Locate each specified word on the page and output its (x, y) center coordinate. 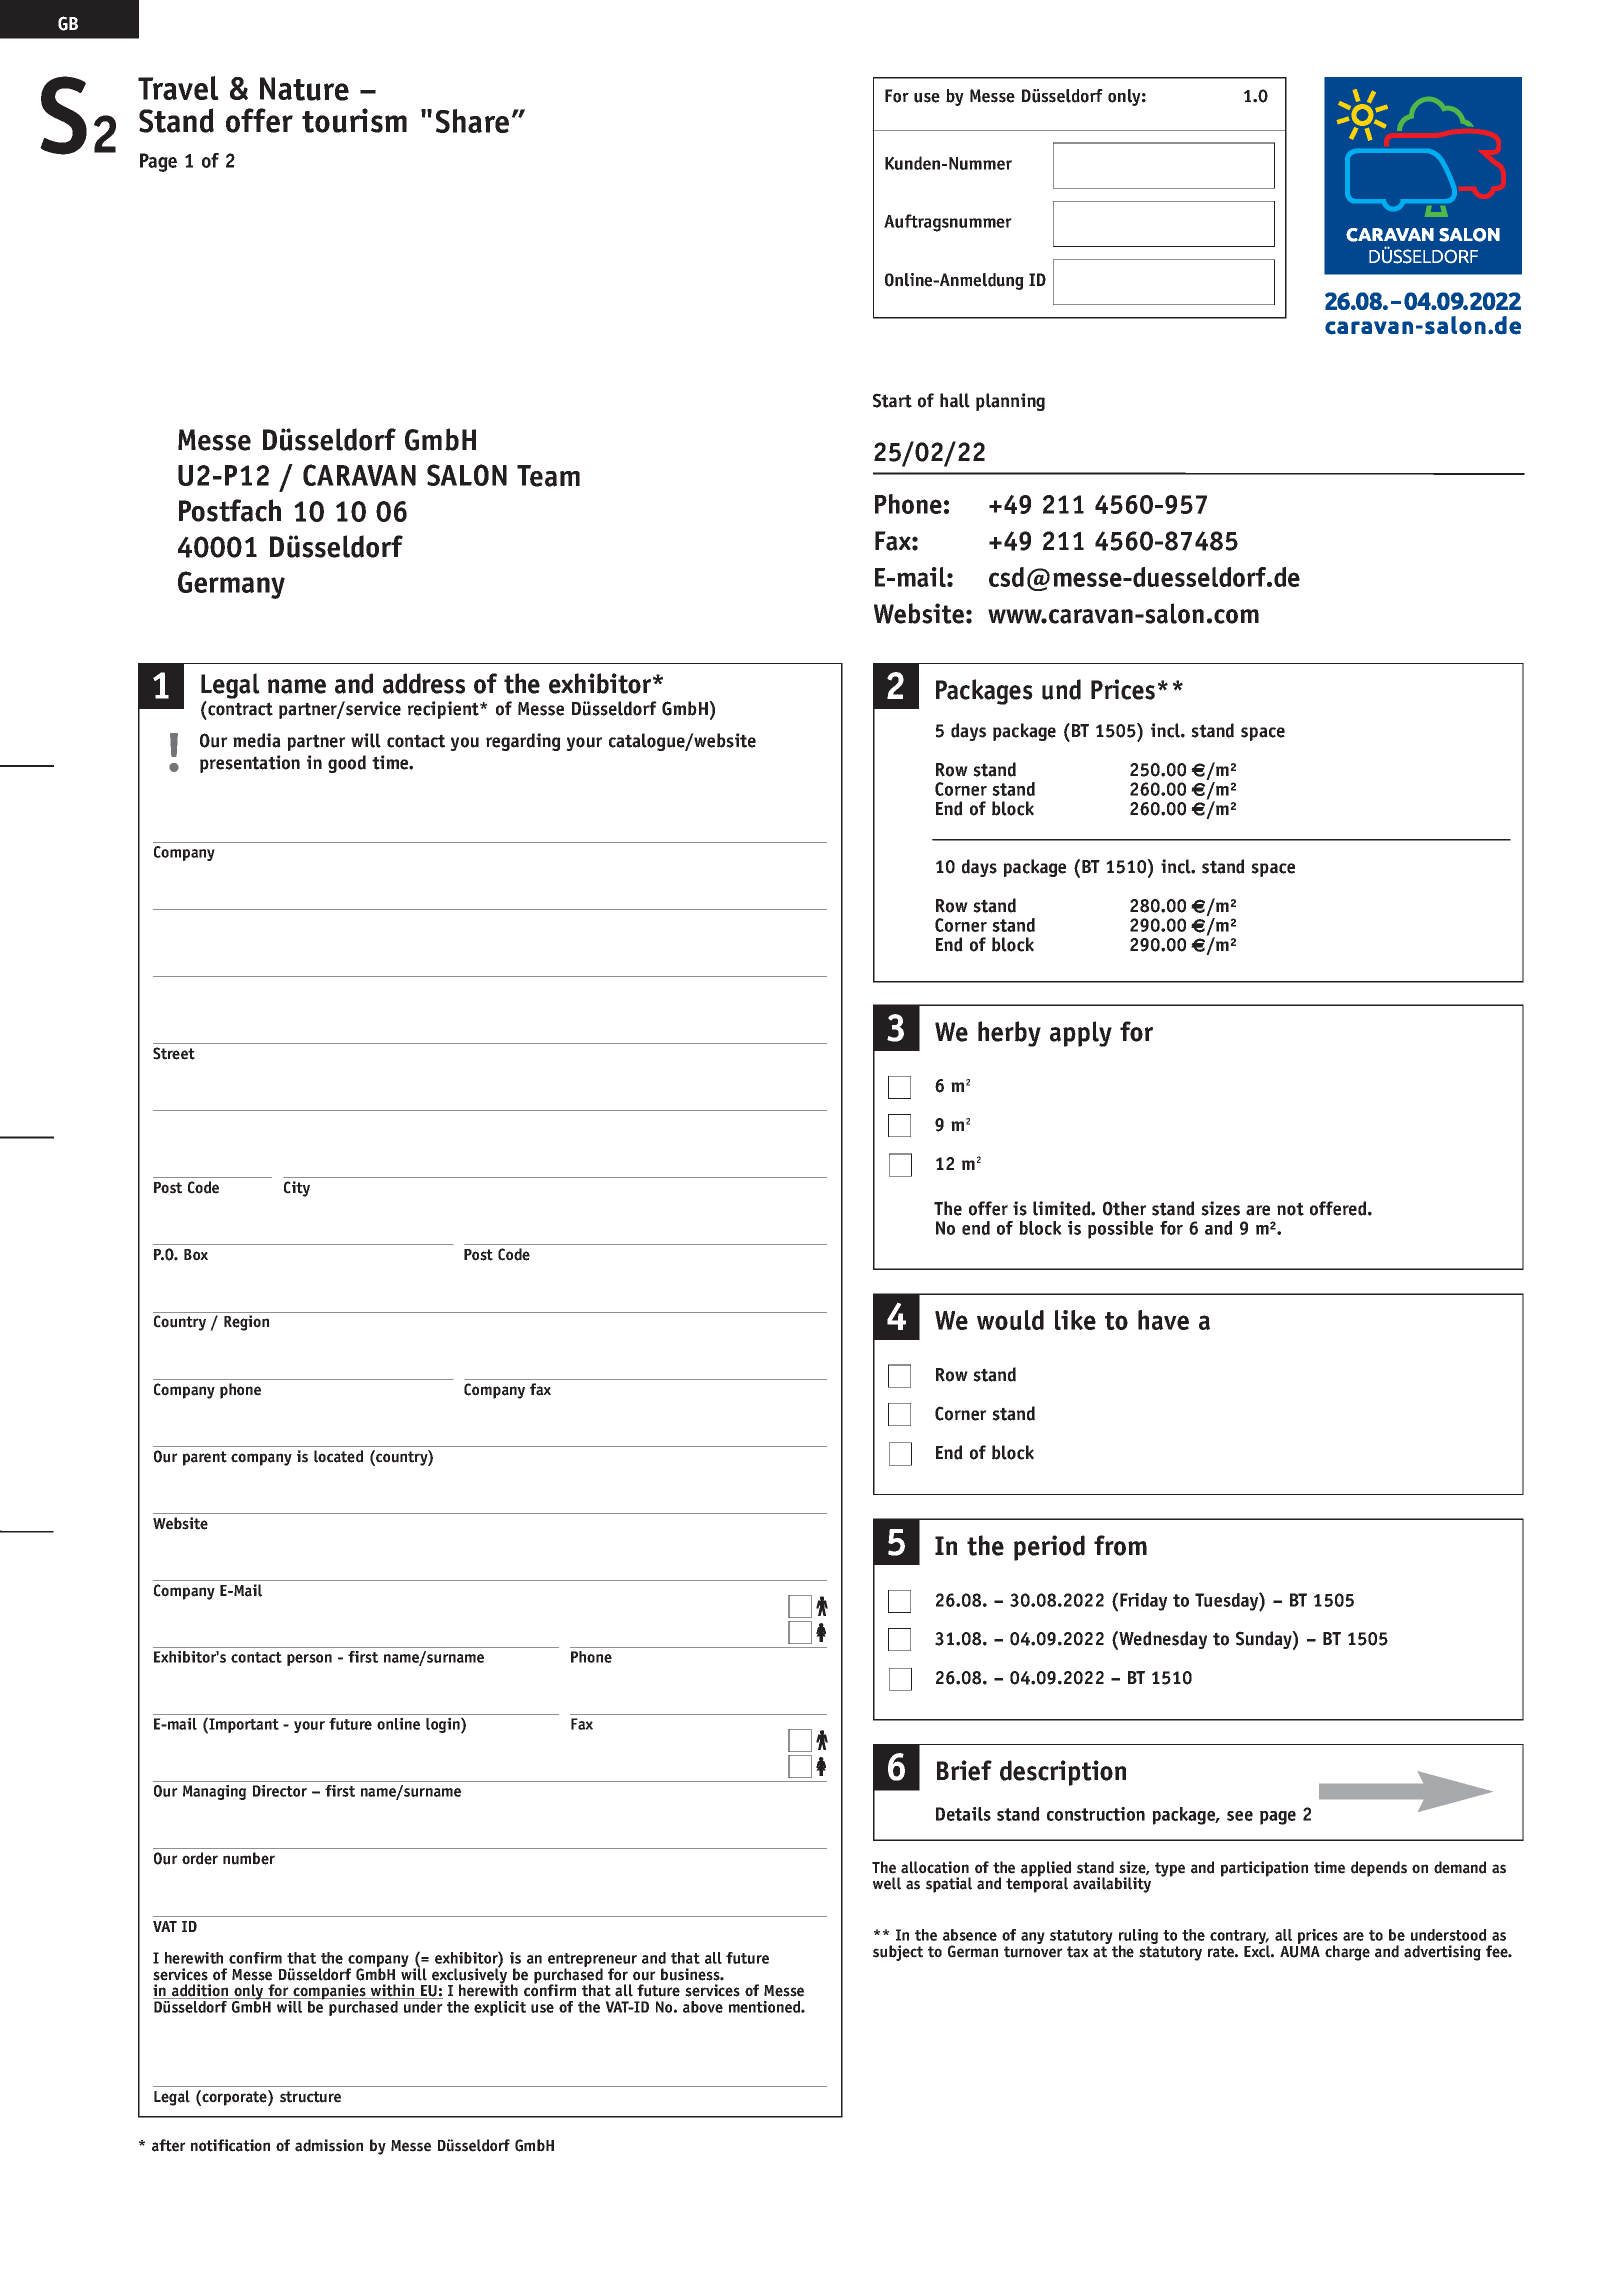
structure (310, 2097)
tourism (354, 120)
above (703, 2007)
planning (1010, 402)
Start (892, 400)
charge (1347, 1953)
